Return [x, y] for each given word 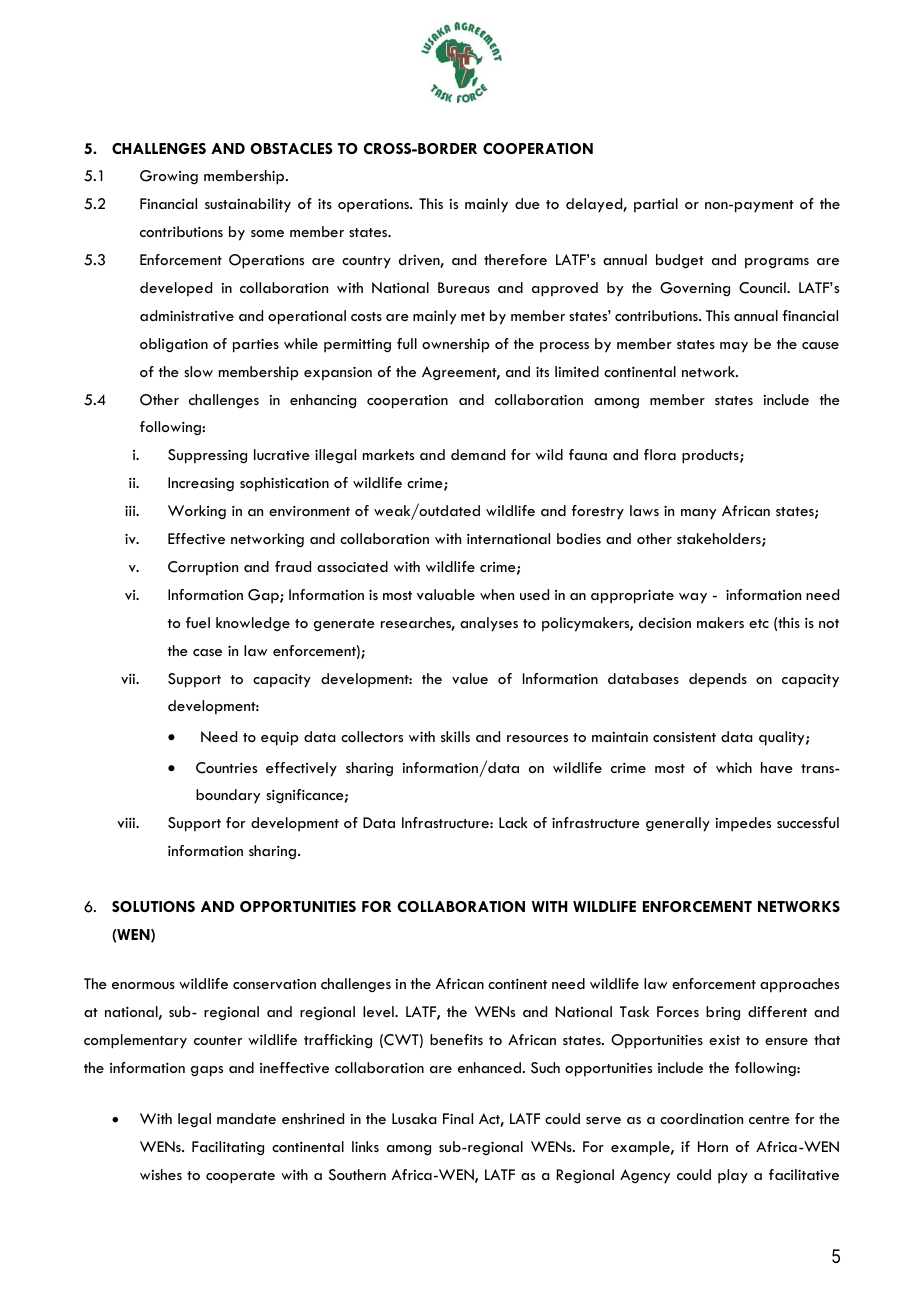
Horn [713, 1146]
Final [458, 1118]
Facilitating [228, 1148]
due [527, 203]
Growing [169, 177]
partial [656, 205]
